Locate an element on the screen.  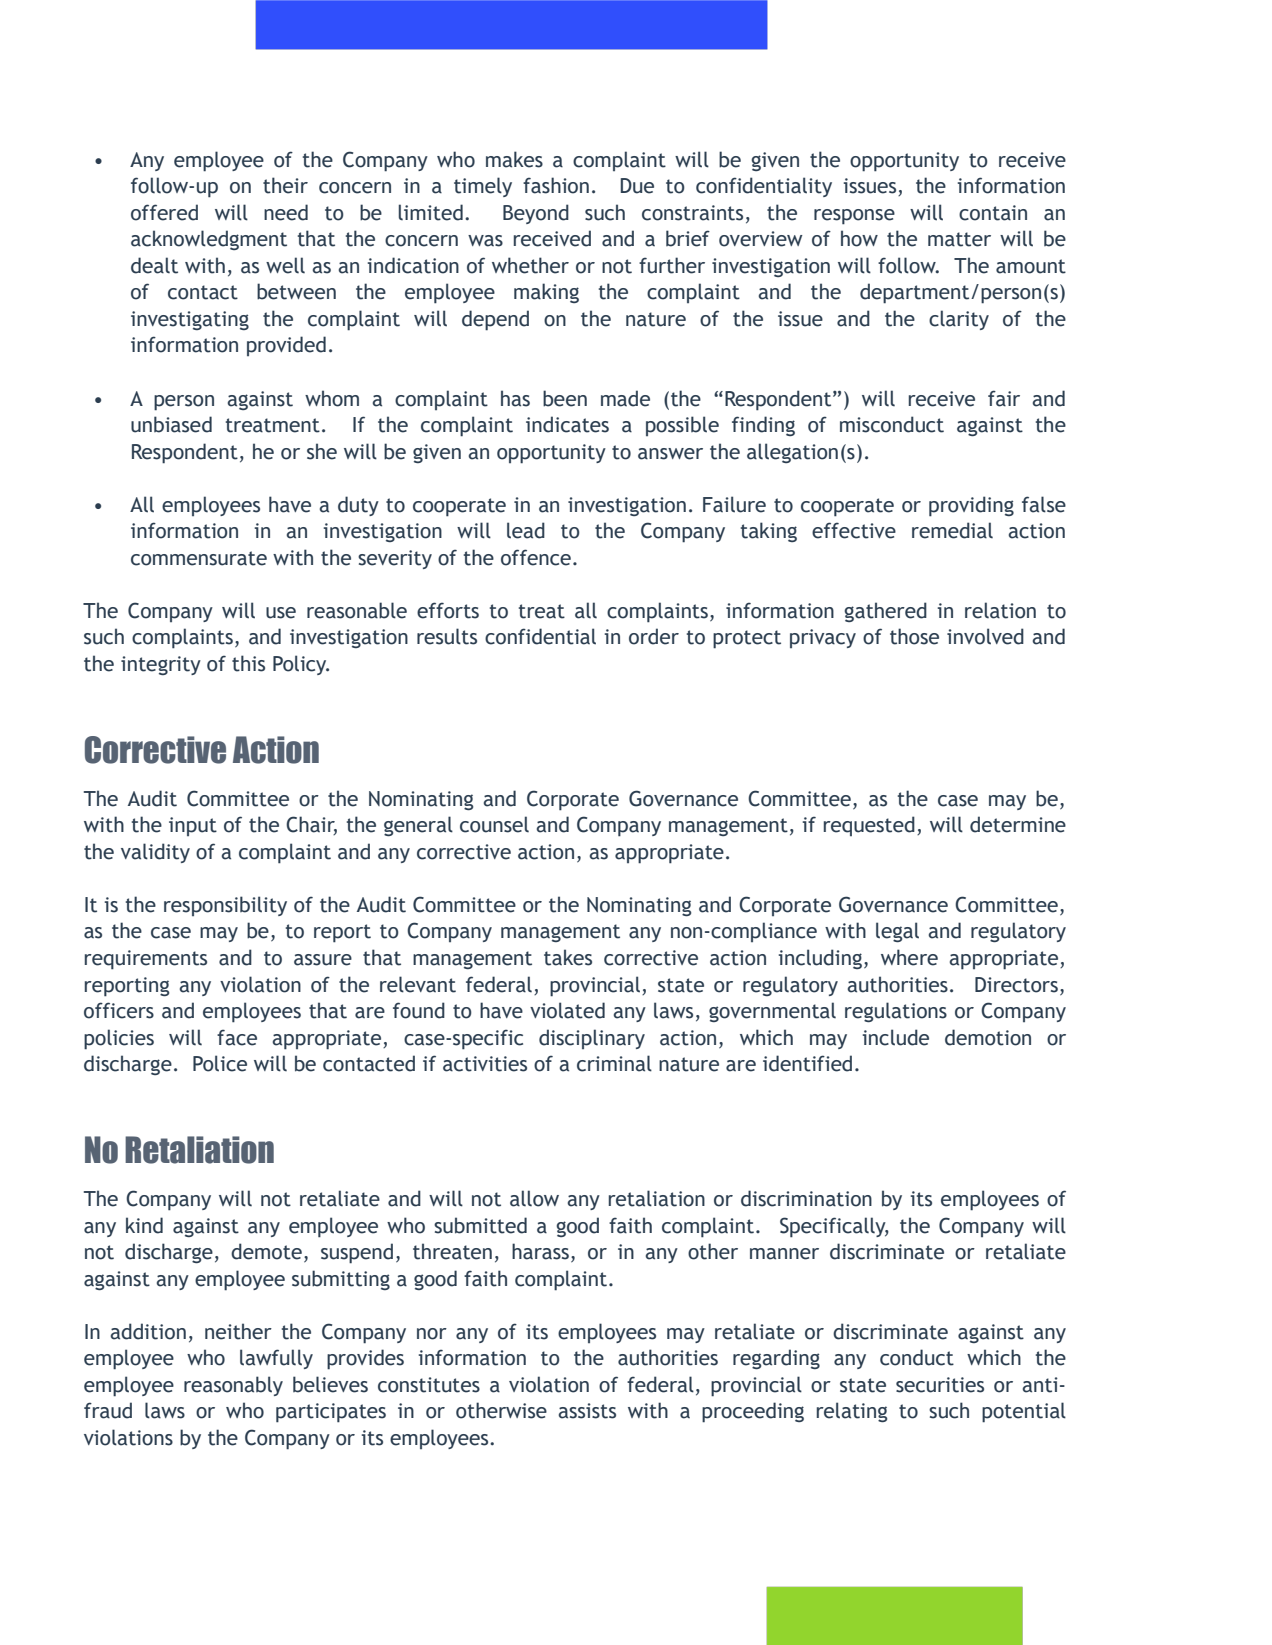
providing is located at coordinates (971, 506).
